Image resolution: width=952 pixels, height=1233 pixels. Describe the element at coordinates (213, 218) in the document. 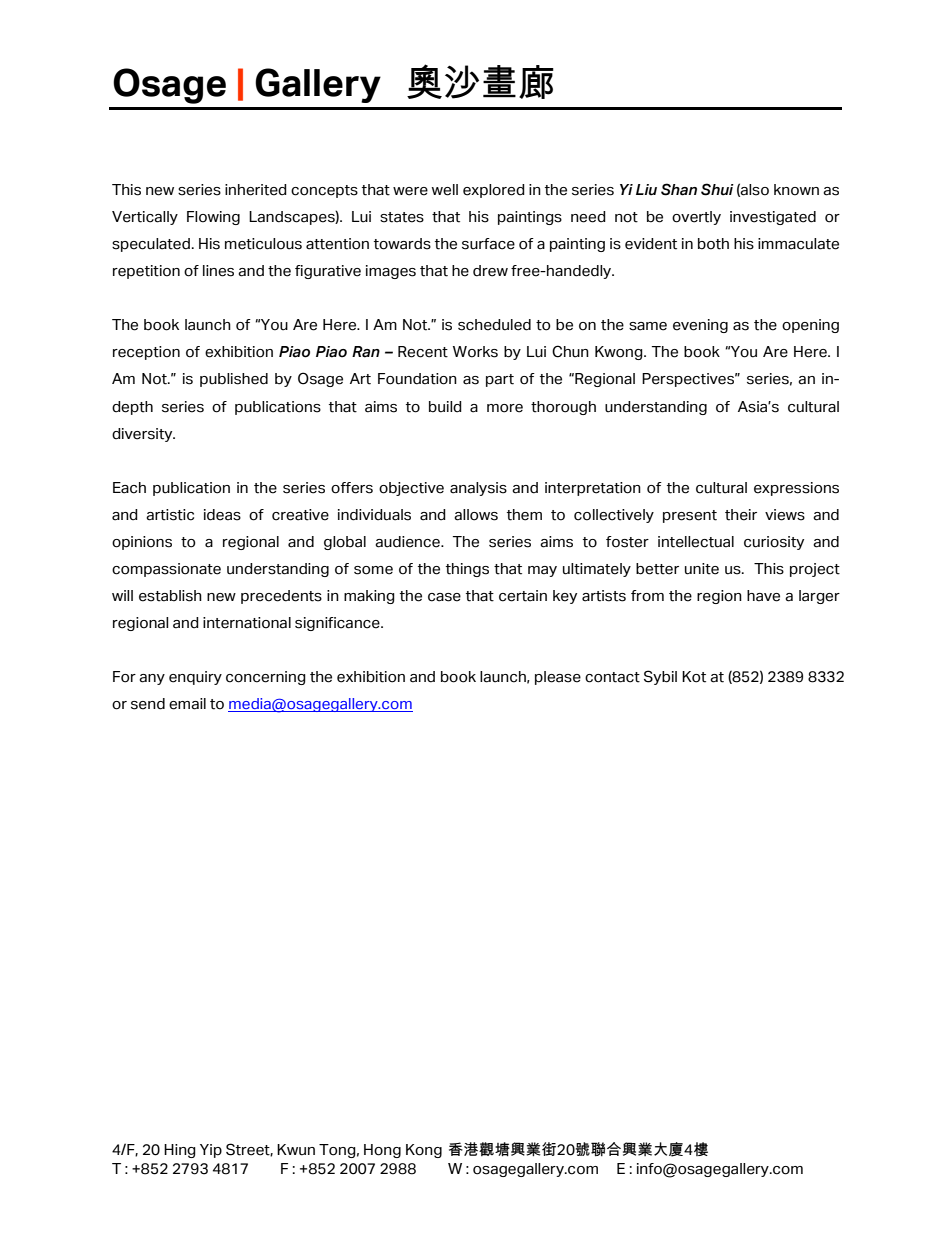

I see `Flowing` at that location.
